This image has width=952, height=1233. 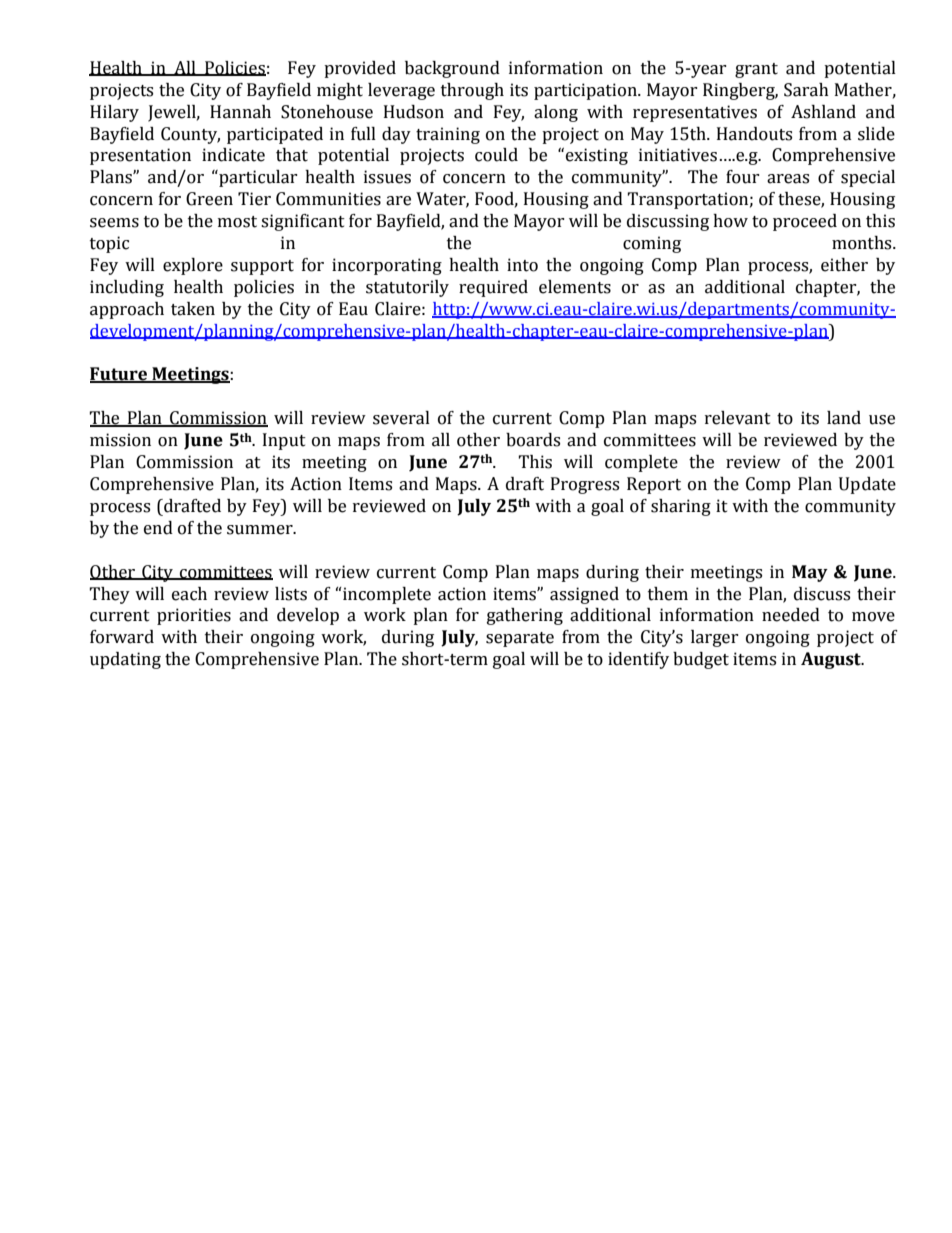 I want to click on taken, so click(x=193, y=309).
